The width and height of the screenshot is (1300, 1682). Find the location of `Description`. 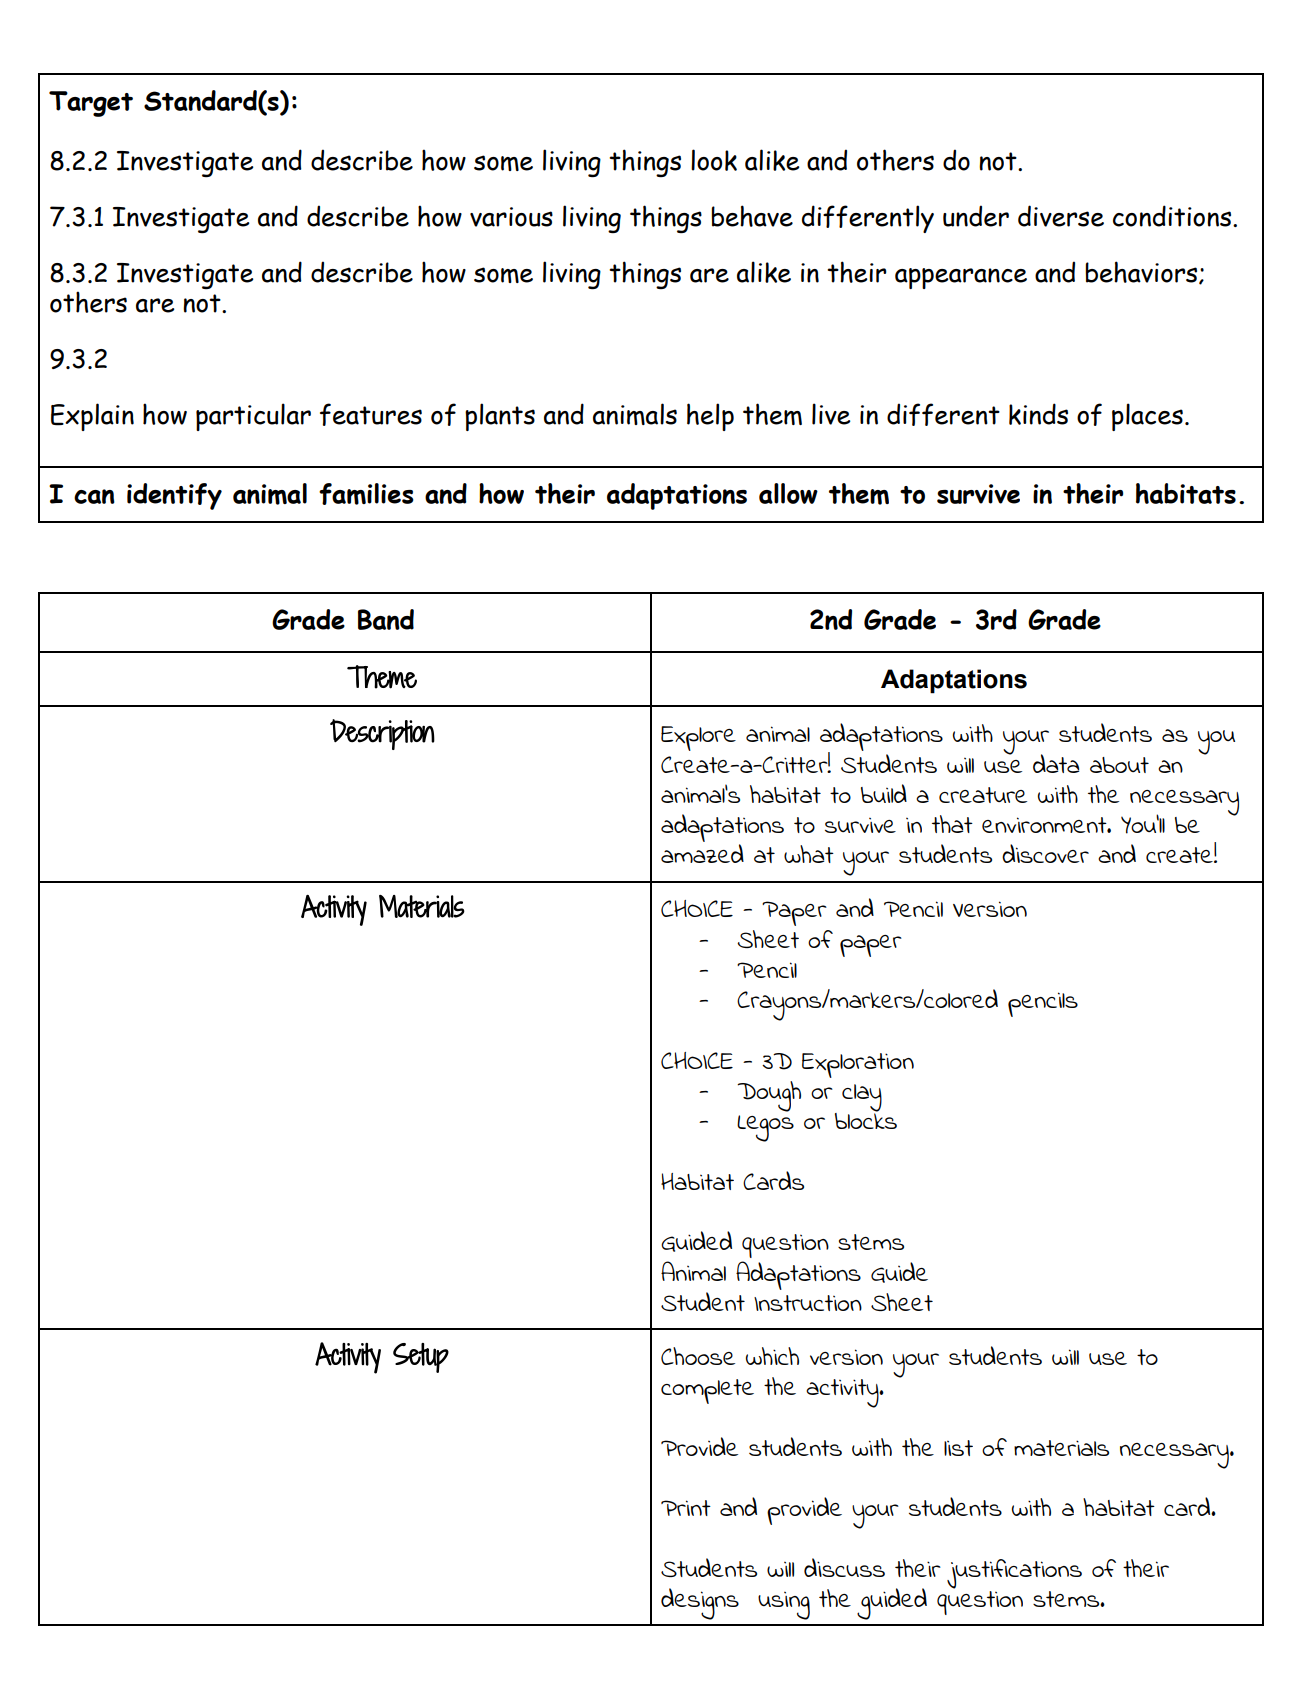

Description is located at coordinates (382, 734).
